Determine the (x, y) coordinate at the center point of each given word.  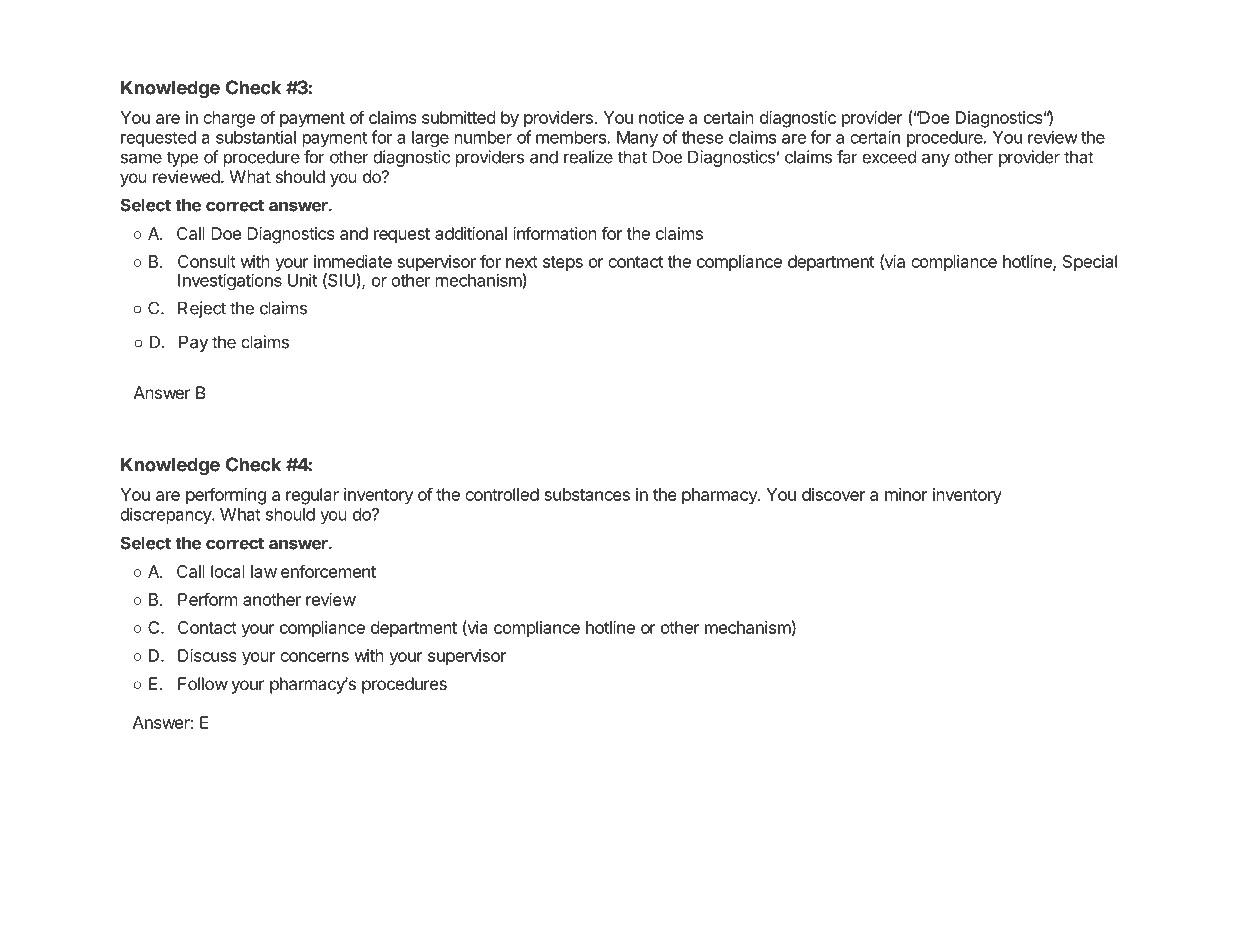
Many (637, 139)
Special (1090, 263)
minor (906, 494)
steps (563, 264)
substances (587, 494)
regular (312, 496)
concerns (314, 657)
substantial (256, 137)
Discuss (207, 655)
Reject (202, 309)
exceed (889, 157)
